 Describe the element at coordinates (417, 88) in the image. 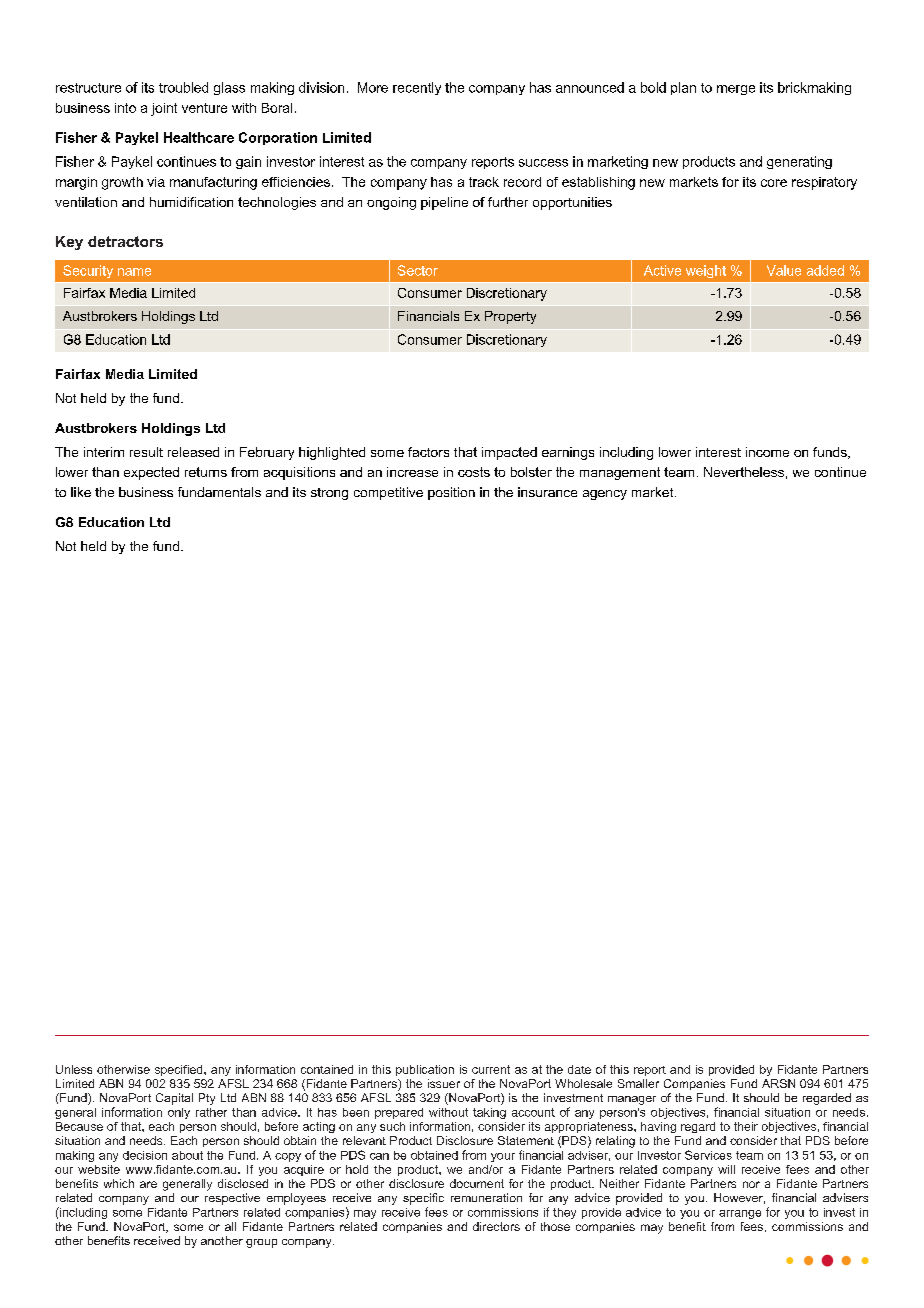

I see `recently` at that location.
